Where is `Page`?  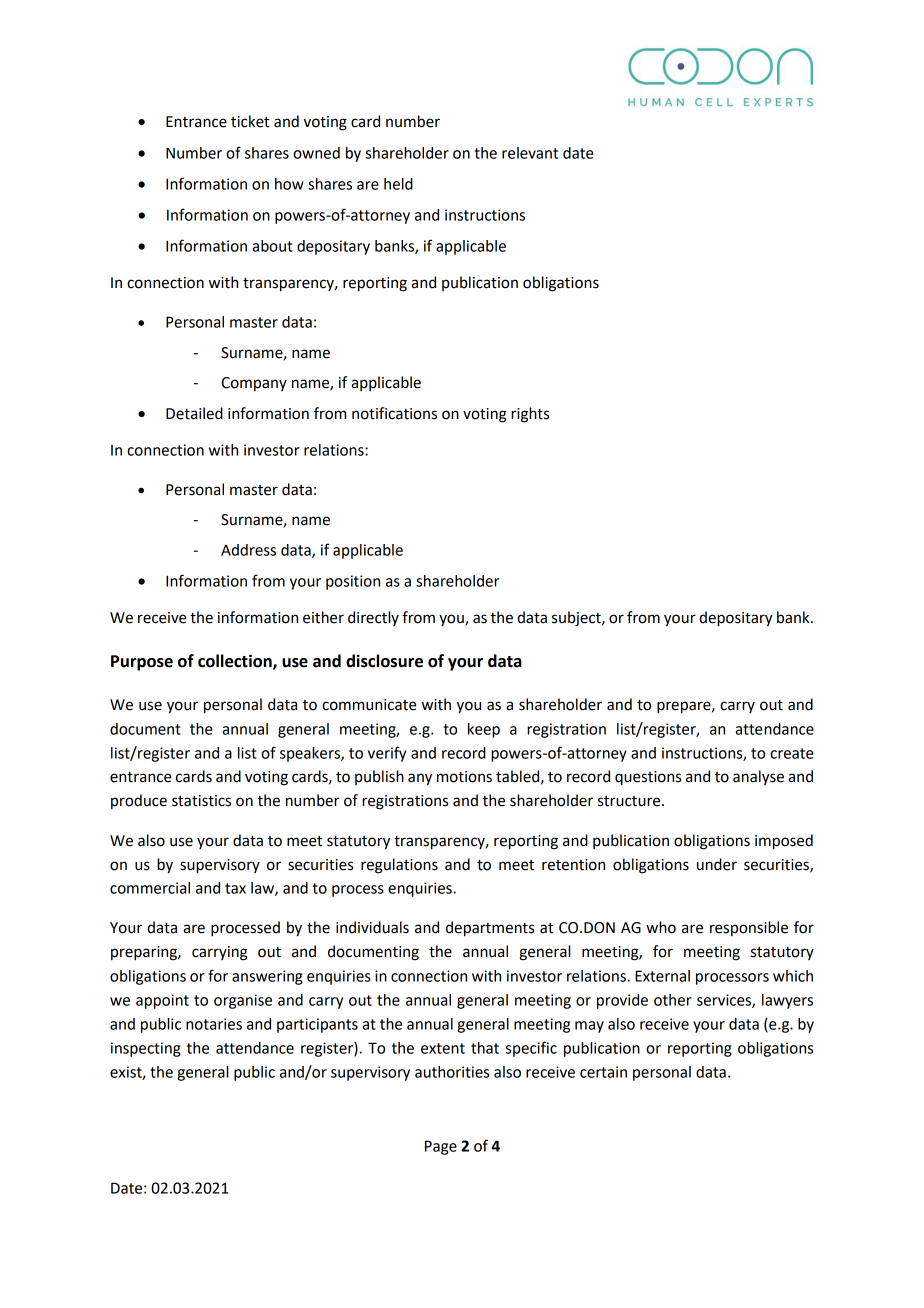 Page is located at coordinates (441, 1147).
